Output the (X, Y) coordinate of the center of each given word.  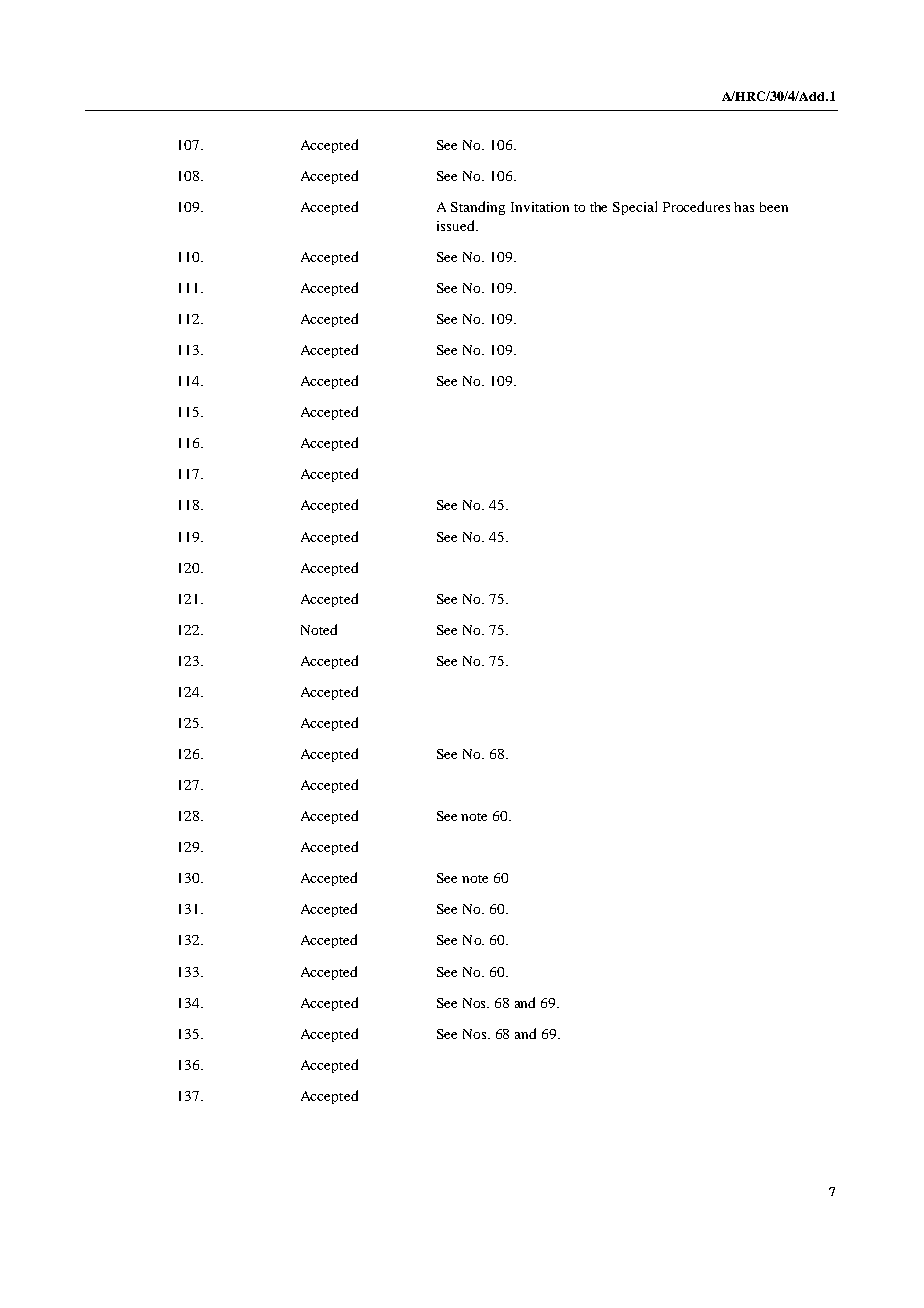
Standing (478, 208)
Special (635, 208)
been (774, 207)
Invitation (540, 207)
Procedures (696, 206)
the (598, 207)
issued (457, 225)
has (744, 207)
